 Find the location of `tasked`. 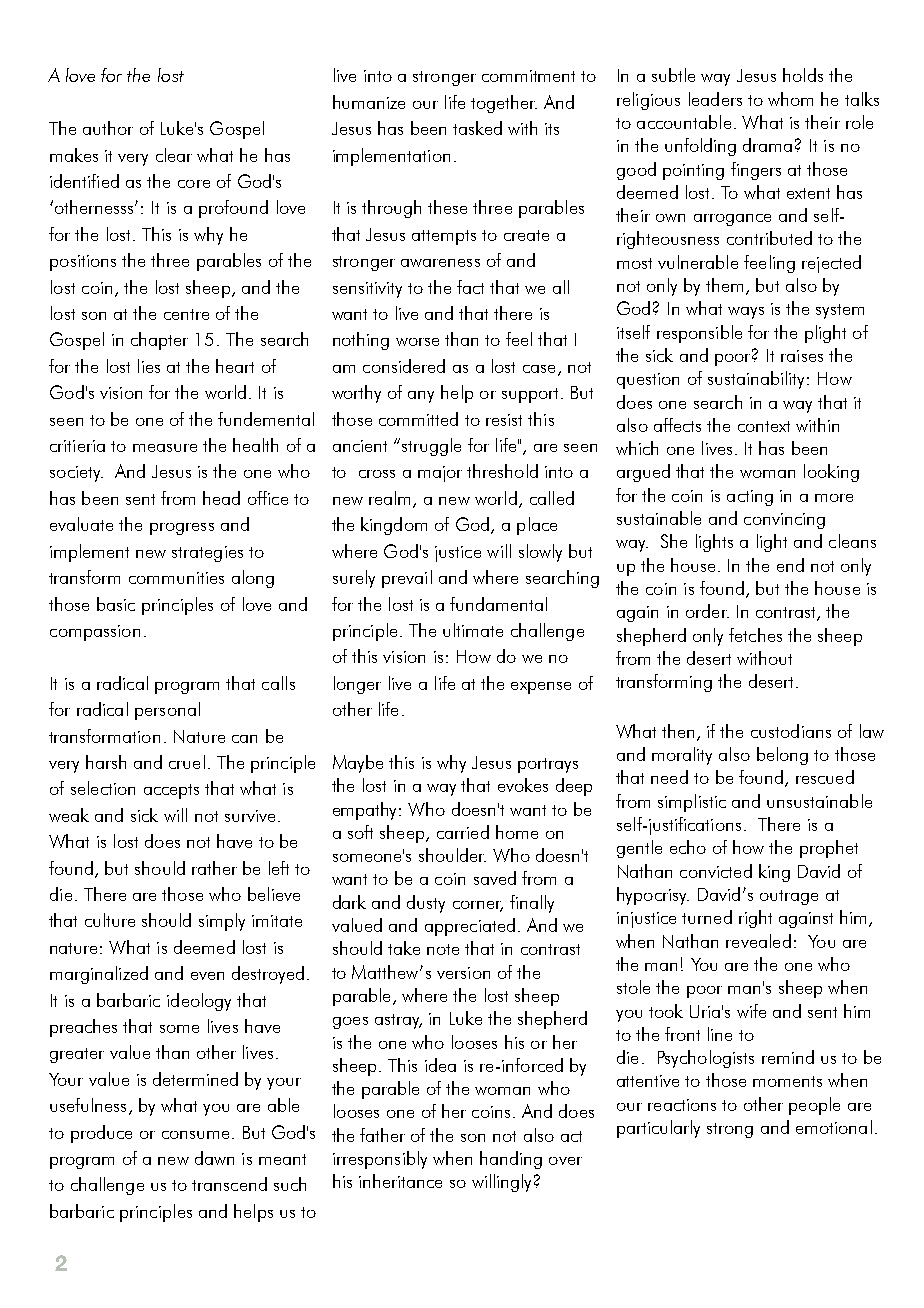

tasked is located at coordinates (477, 128).
